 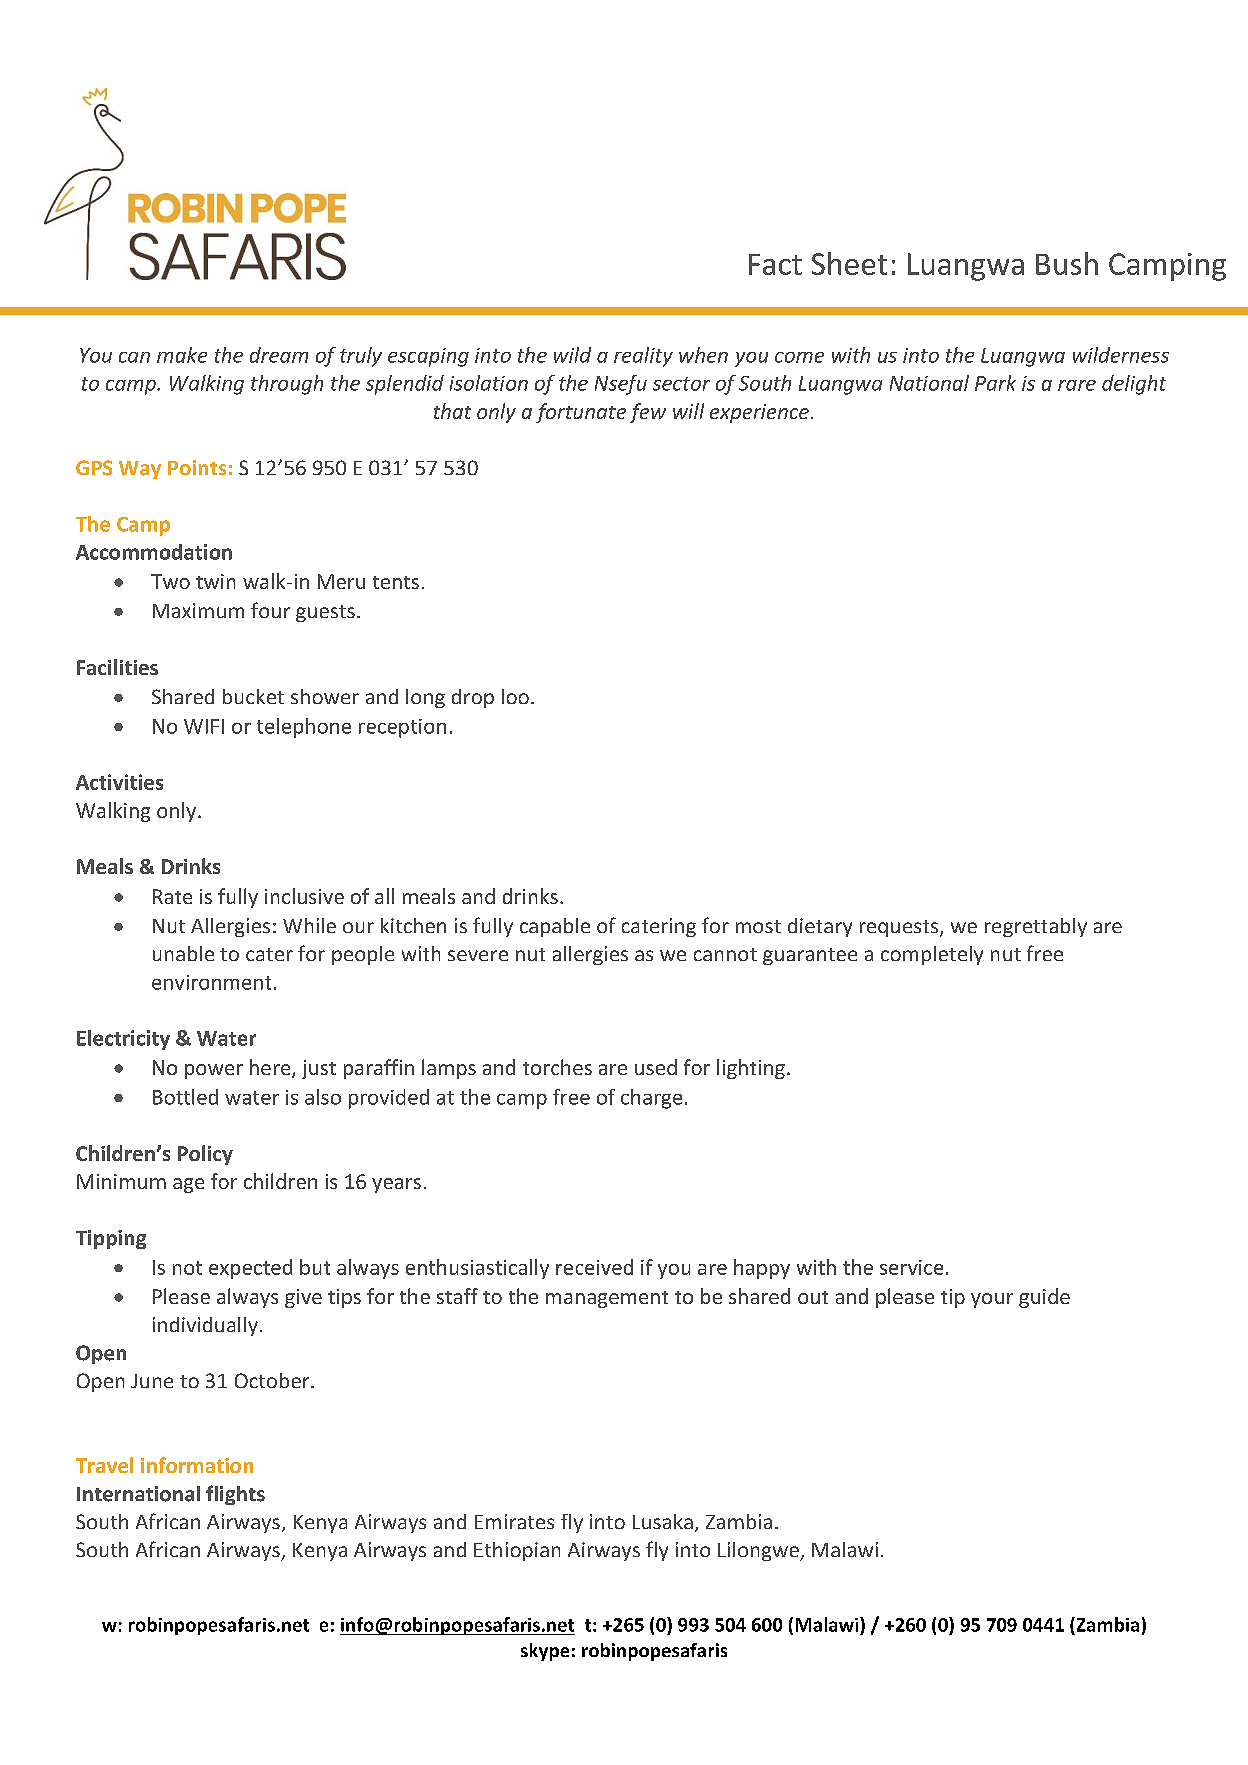 I want to click on make, so click(x=182, y=355).
